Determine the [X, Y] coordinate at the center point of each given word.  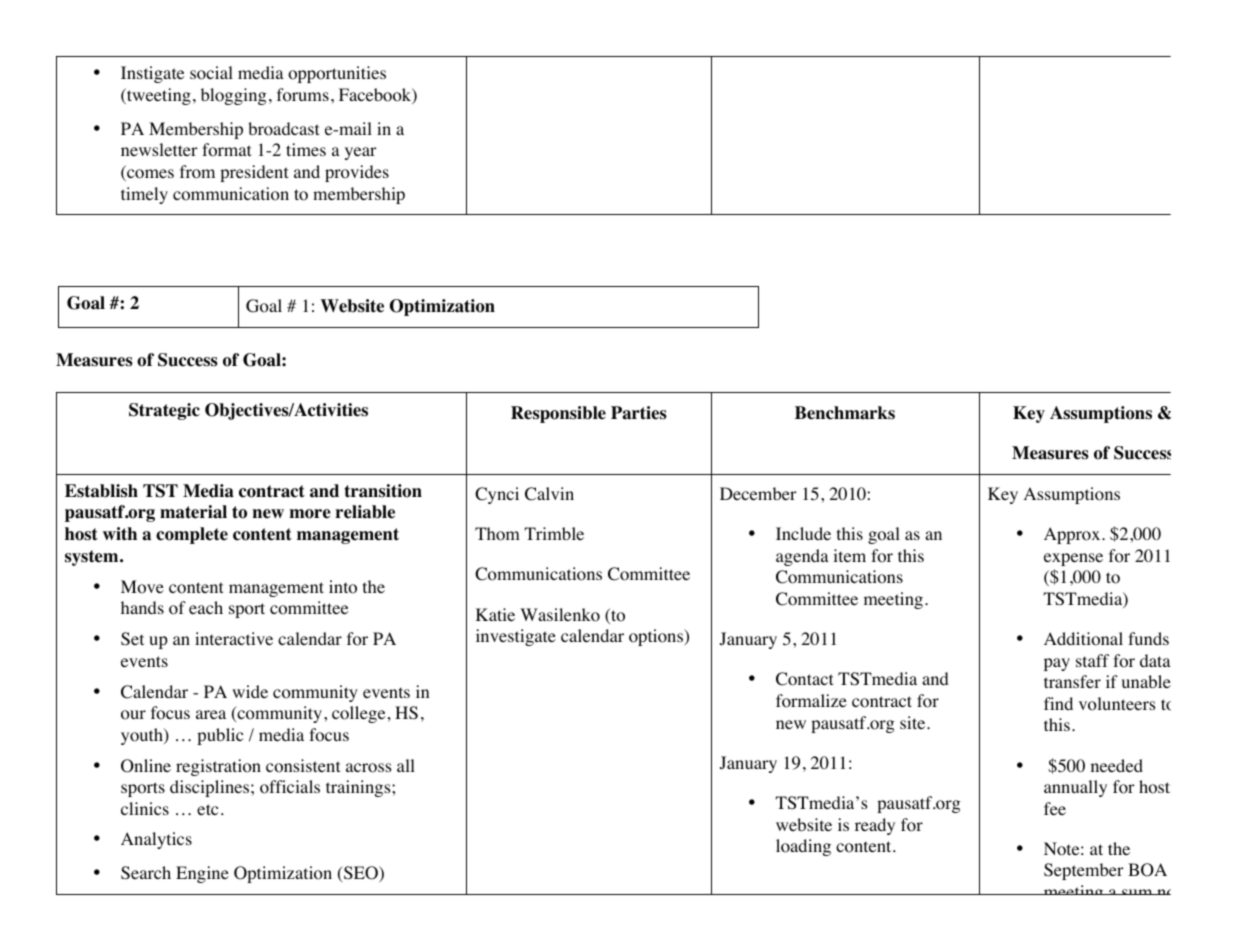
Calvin [549, 494]
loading [803, 847]
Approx [1073, 535]
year [361, 153]
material [193, 512]
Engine [202, 874]
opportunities [337, 74]
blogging [234, 96]
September [1084, 871]
